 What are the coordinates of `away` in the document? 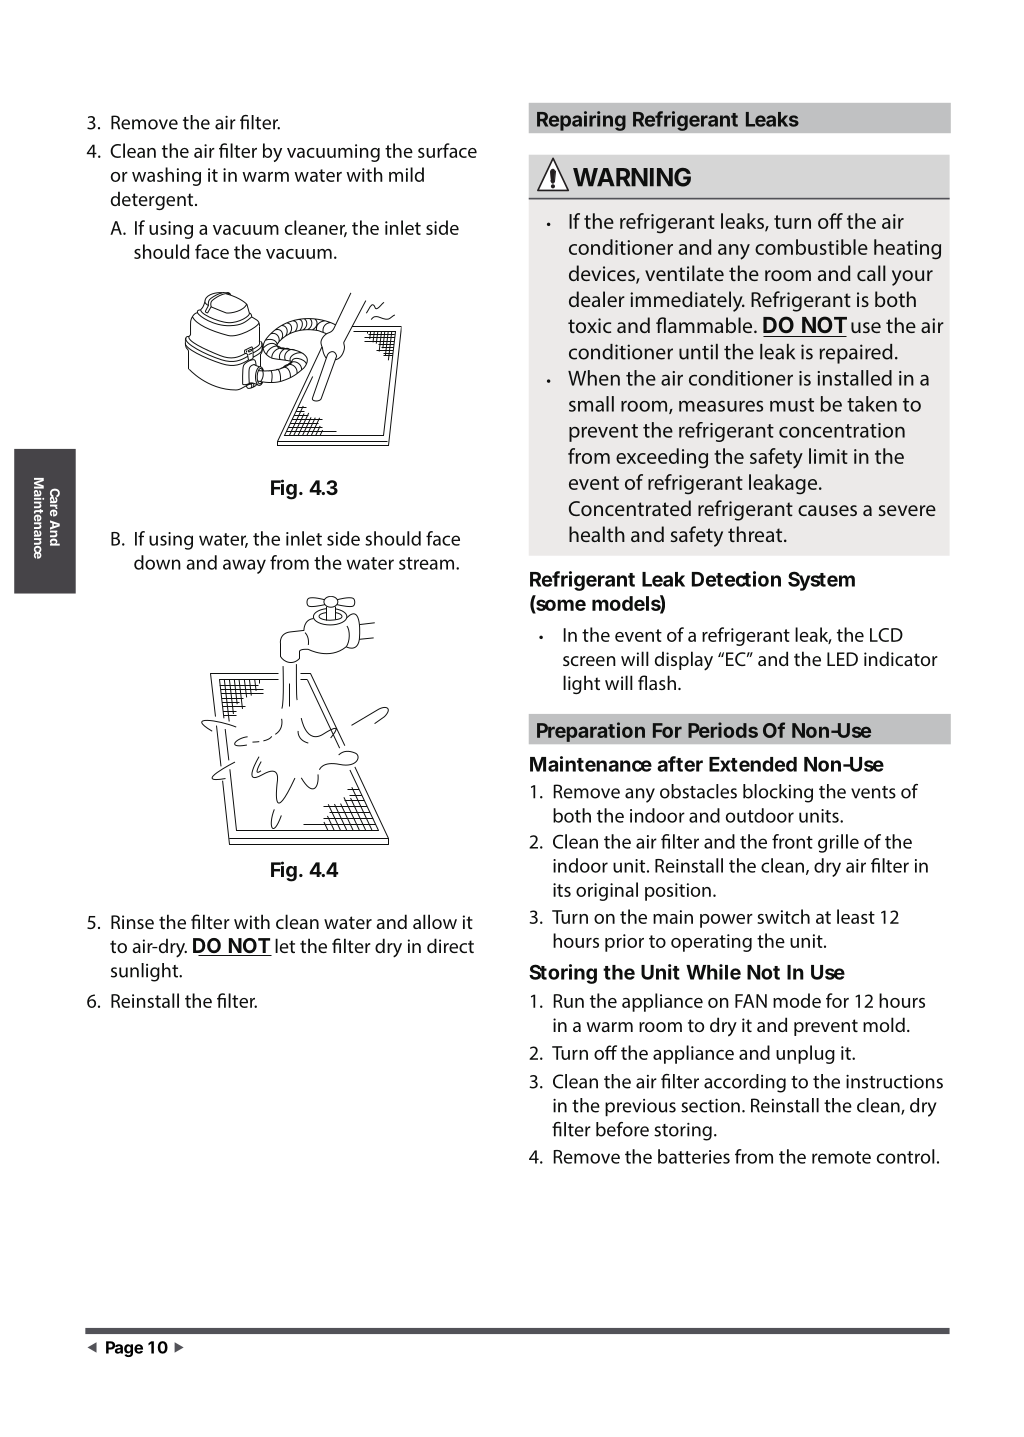 It's located at (244, 566).
